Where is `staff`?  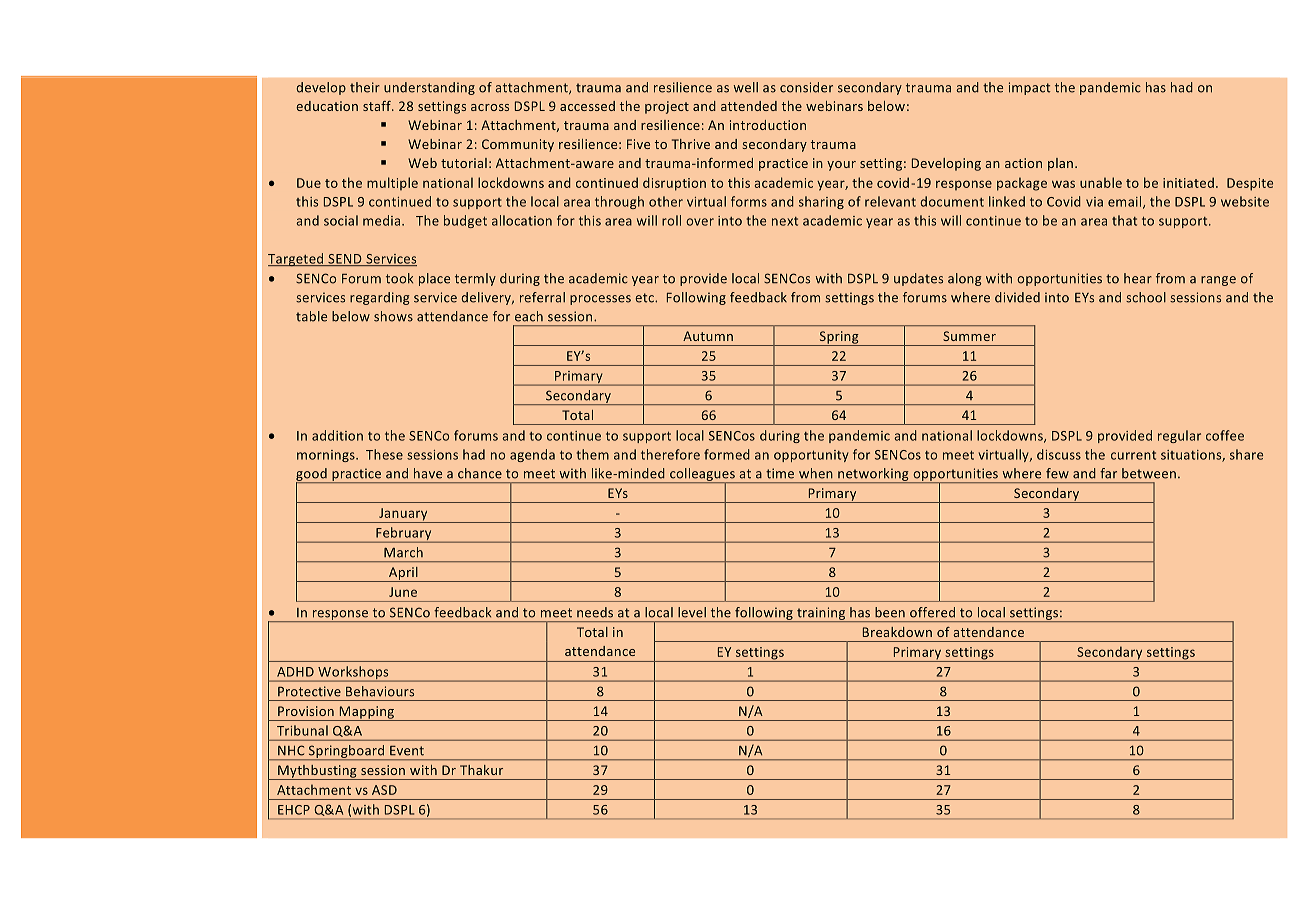 staff is located at coordinates (378, 106).
